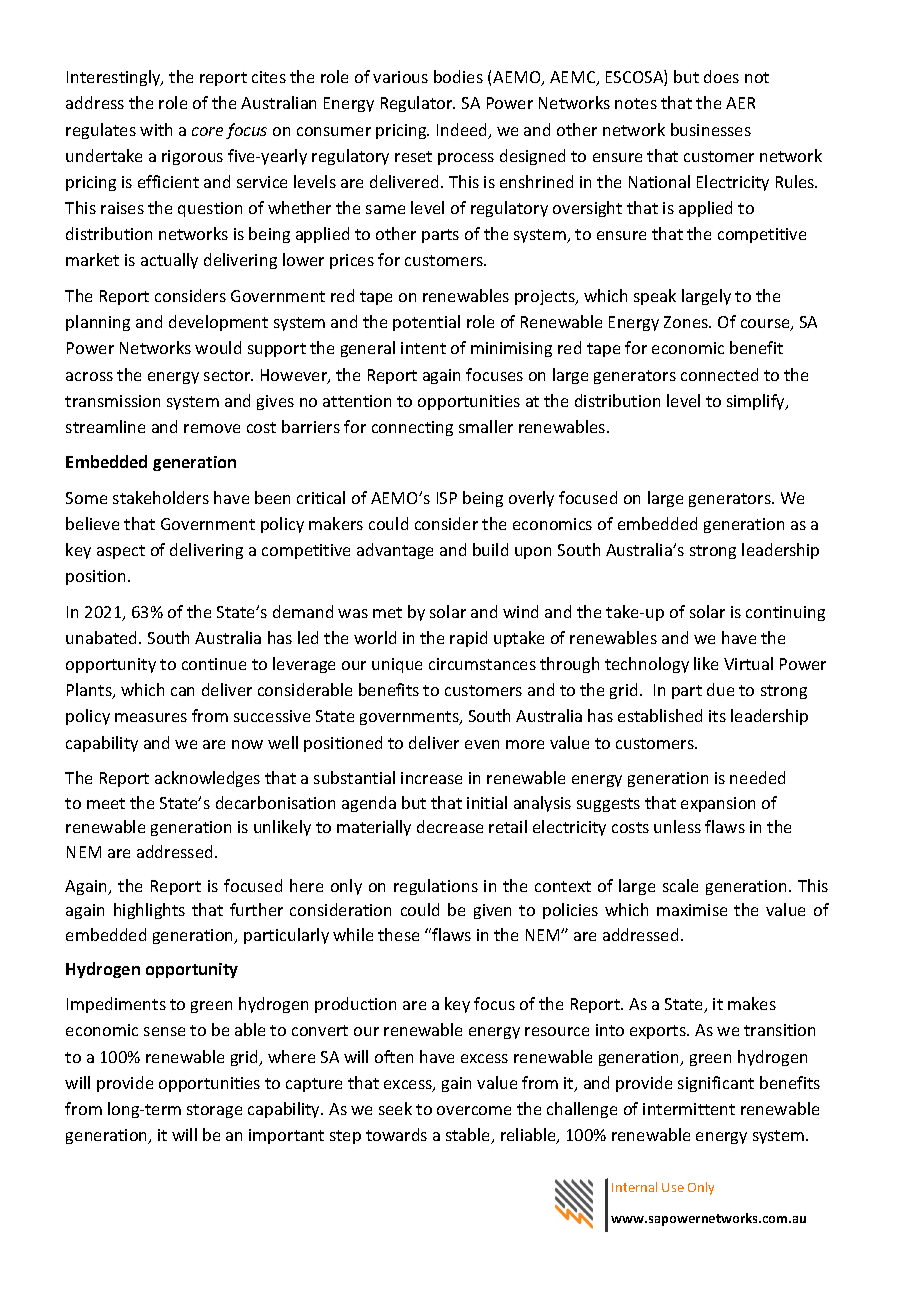  What do you see at coordinates (214, 1111) in the screenshot?
I see `storage` at bounding box center [214, 1111].
